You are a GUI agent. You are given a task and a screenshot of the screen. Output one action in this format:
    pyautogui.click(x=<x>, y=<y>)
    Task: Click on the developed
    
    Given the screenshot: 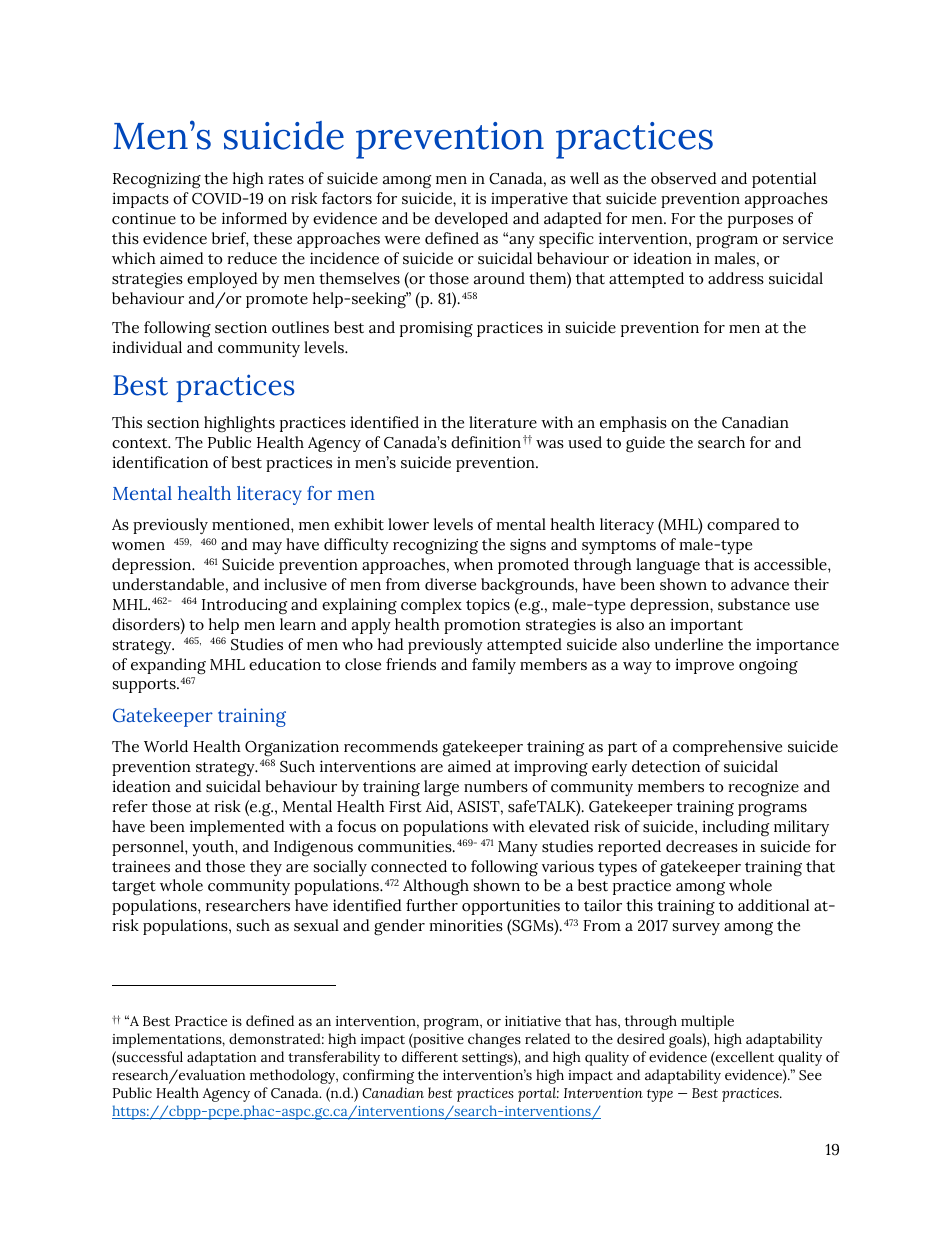 What is the action you would take?
    pyautogui.click(x=471, y=220)
